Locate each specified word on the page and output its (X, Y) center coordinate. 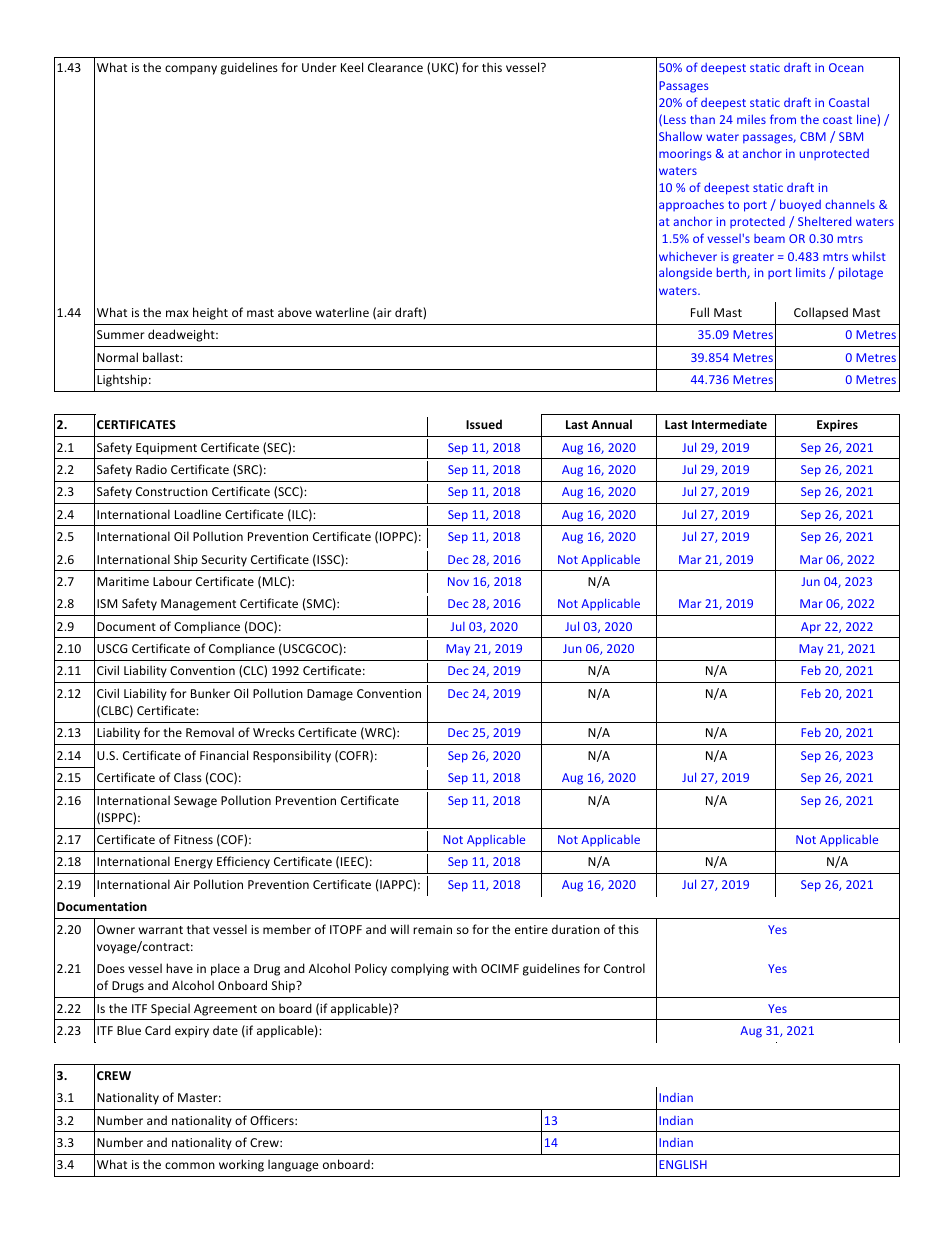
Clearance (395, 67)
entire (531, 929)
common (190, 1165)
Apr (811, 628)
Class (188, 777)
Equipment (166, 449)
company (191, 70)
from (783, 119)
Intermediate (729, 424)
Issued (484, 424)
